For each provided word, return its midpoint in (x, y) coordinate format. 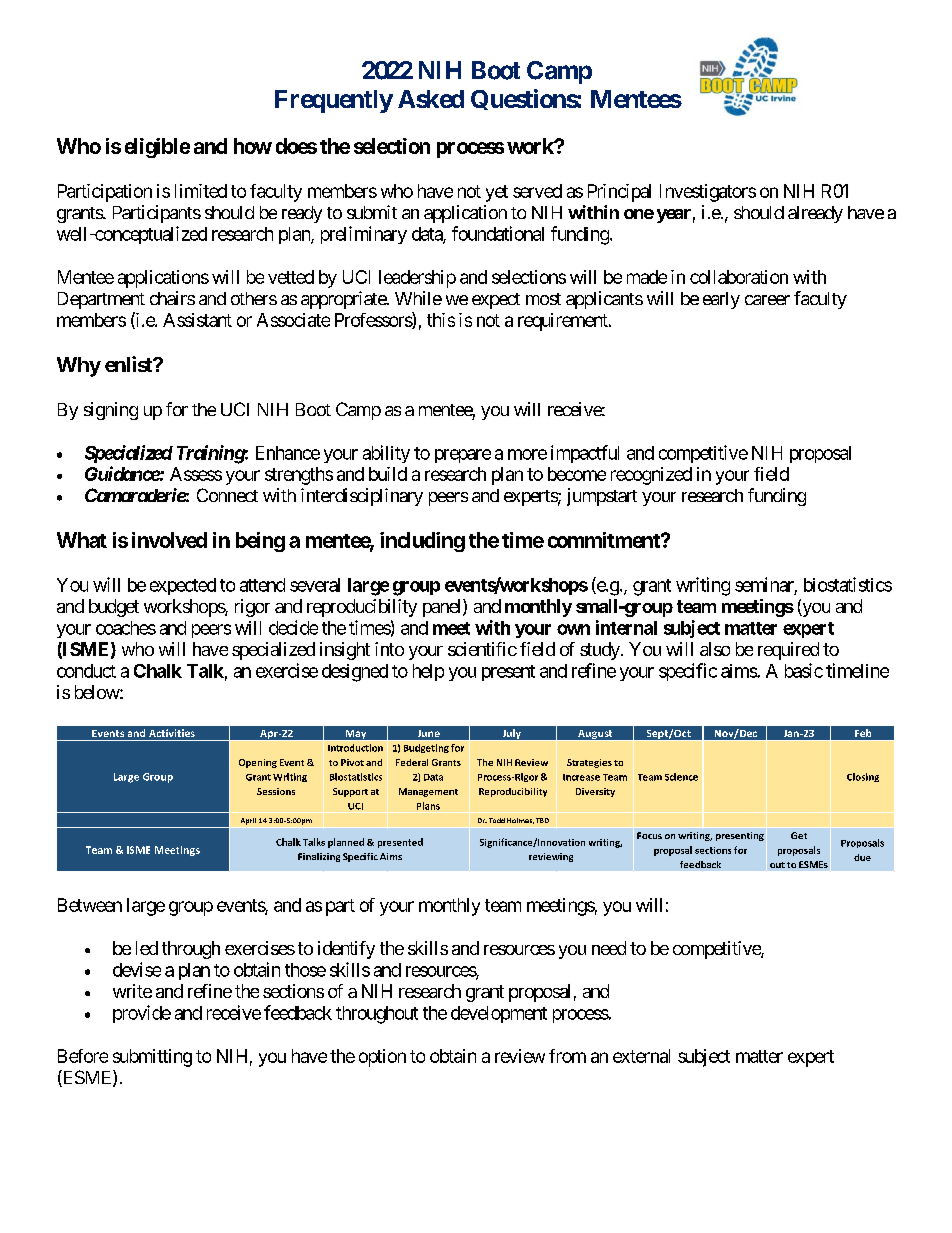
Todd (497, 820)
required (788, 651)
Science (681, 777)
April (248, 821)
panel (443, 608)
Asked (431, 99)
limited (201, 191)
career (767, 300)
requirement (564, 322)
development (499, 1014)
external (641, 1056)
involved (169, 540)
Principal (619, 193)
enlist (130, 364)
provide (142, 1014)
